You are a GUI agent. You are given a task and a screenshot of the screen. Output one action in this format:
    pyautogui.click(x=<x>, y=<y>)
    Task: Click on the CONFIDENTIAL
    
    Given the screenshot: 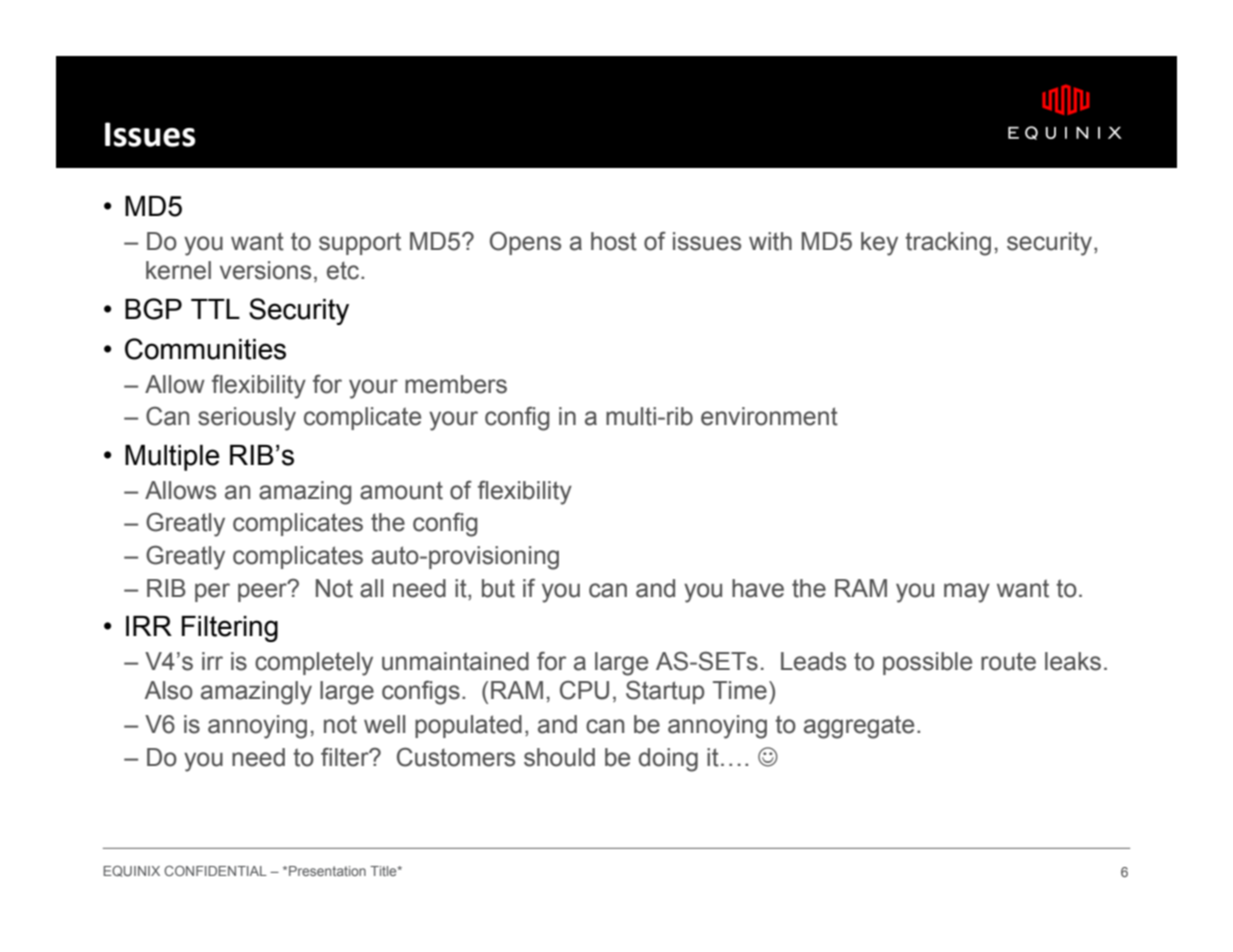 What is the action you would take?
    pyautogui.click(x=215, y=871)
